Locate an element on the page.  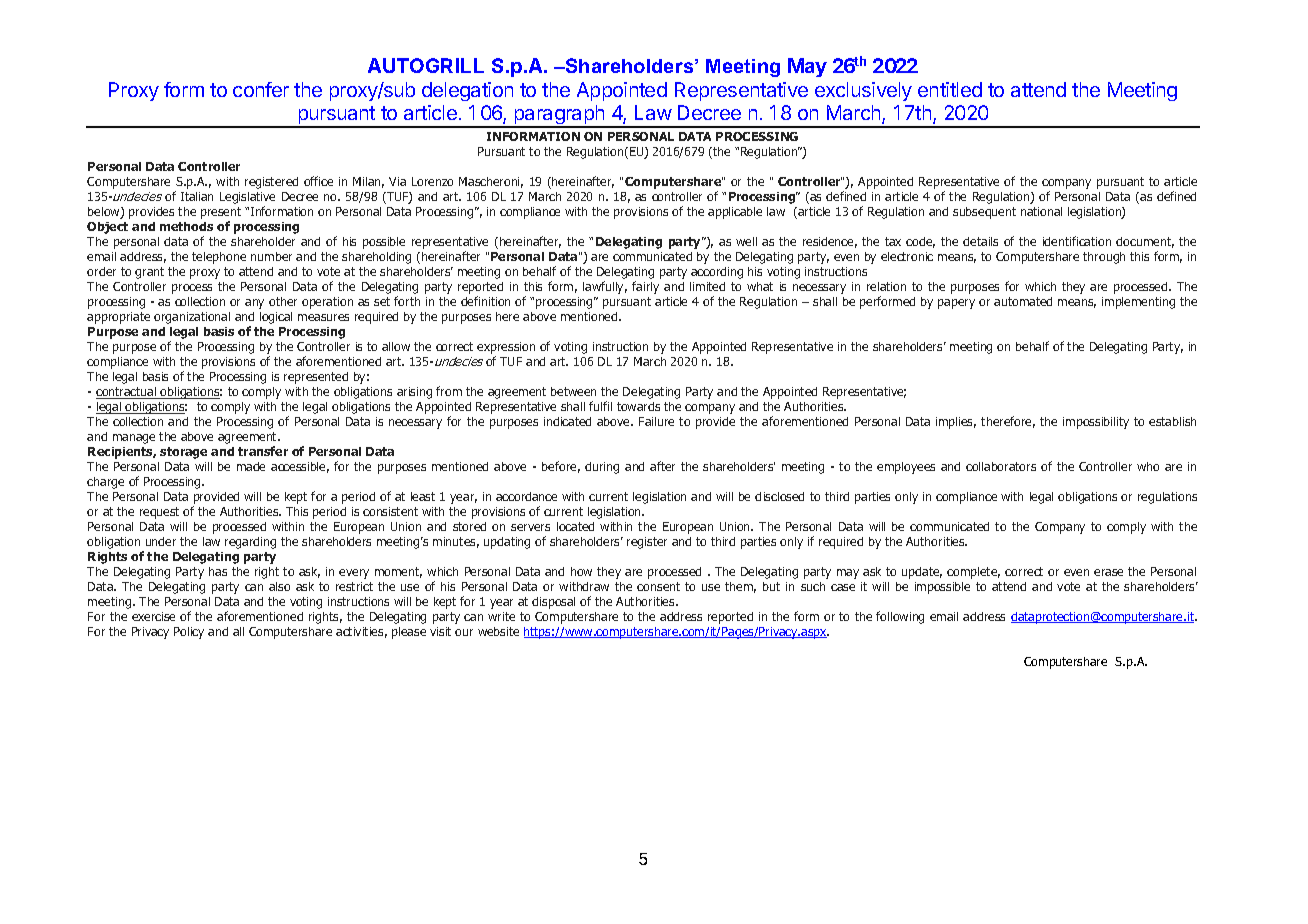
disposal is located at coordinates (553, 603).
